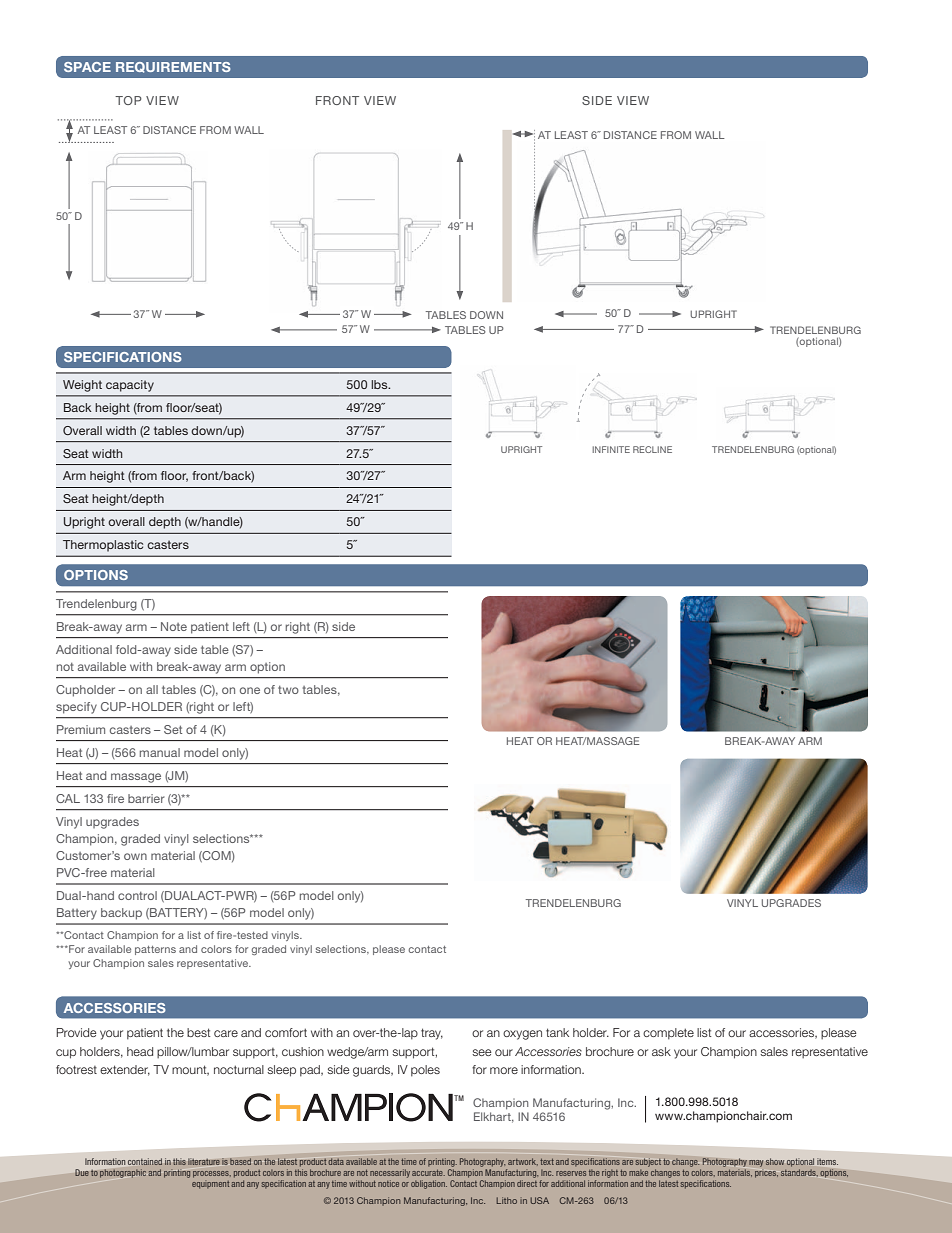  Describe the element at coordinates (756, 1163) in the screenshot. I see `may` at that location.
